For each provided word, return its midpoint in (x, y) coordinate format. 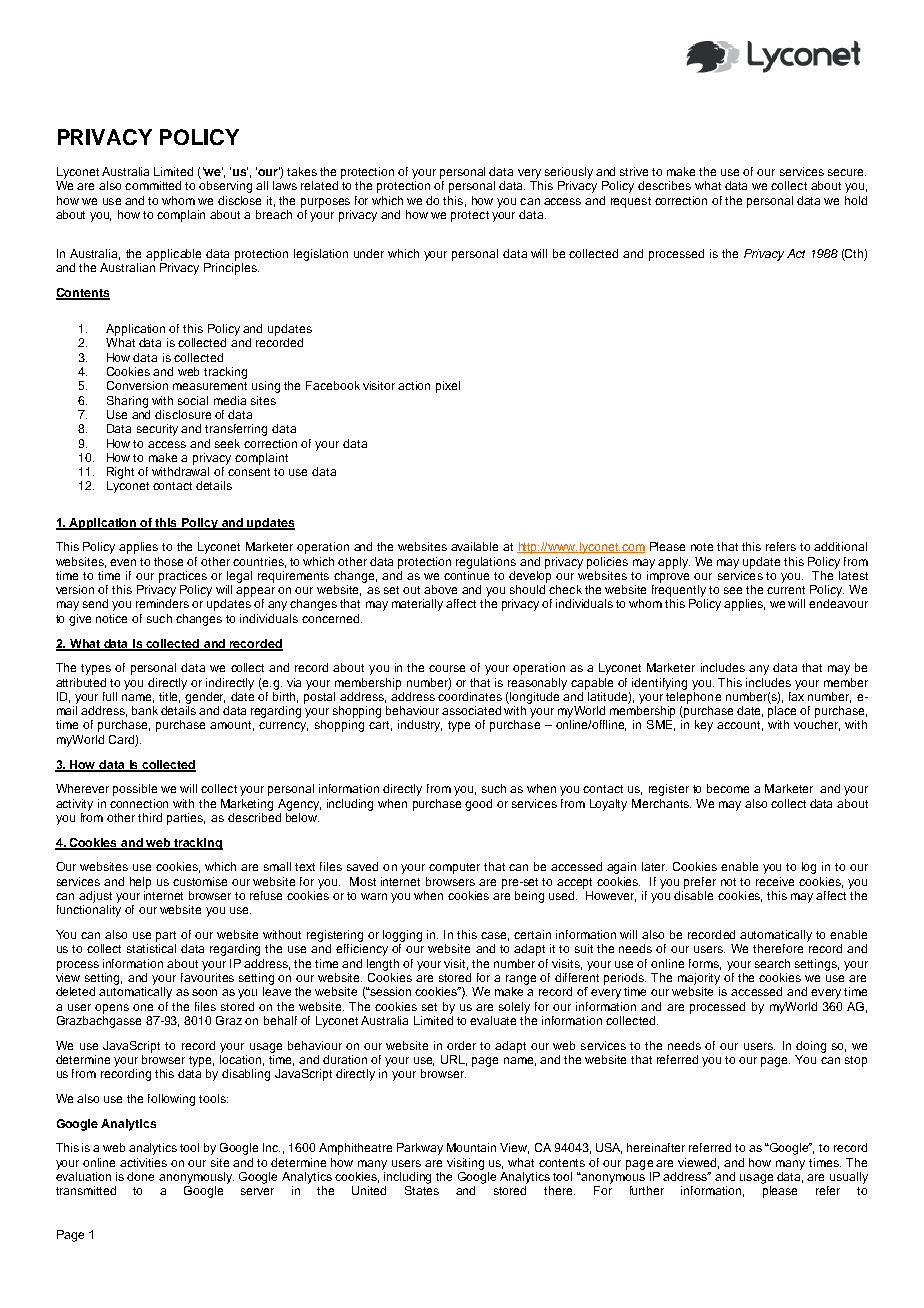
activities (143, 1162)
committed (153, 185)
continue (466, 574)
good (478, 805)
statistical (151, 948)
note (702, 547)
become (728, 788)
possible (135, 790)
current (786, 590)
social (193, 400)
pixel (448, 387)
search (772, 963)
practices (183, 577)
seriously (569, 173)
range (521, 980)
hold (856, 200)
